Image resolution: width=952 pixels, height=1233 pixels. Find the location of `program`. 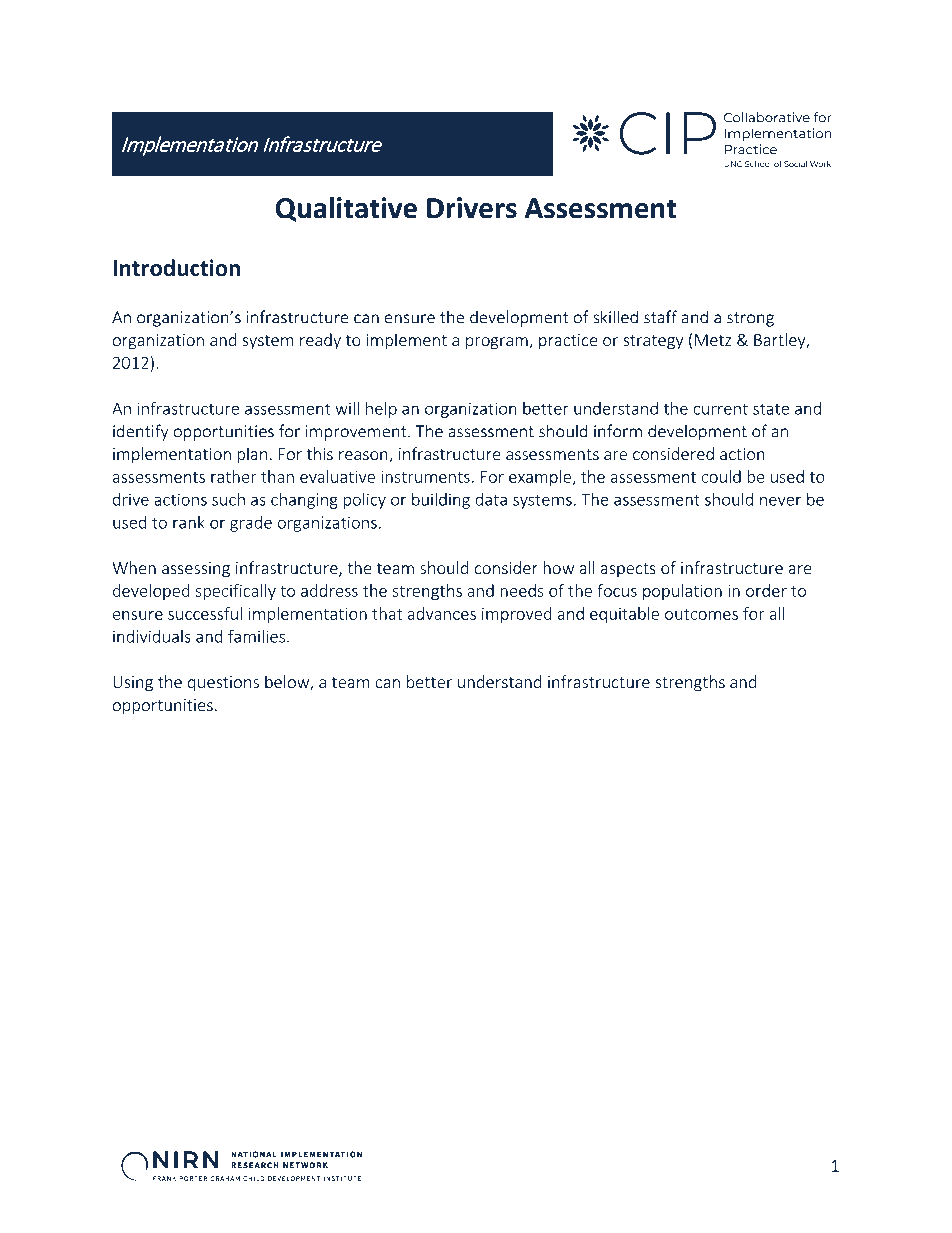

program is located at coordinates (498, 343).
